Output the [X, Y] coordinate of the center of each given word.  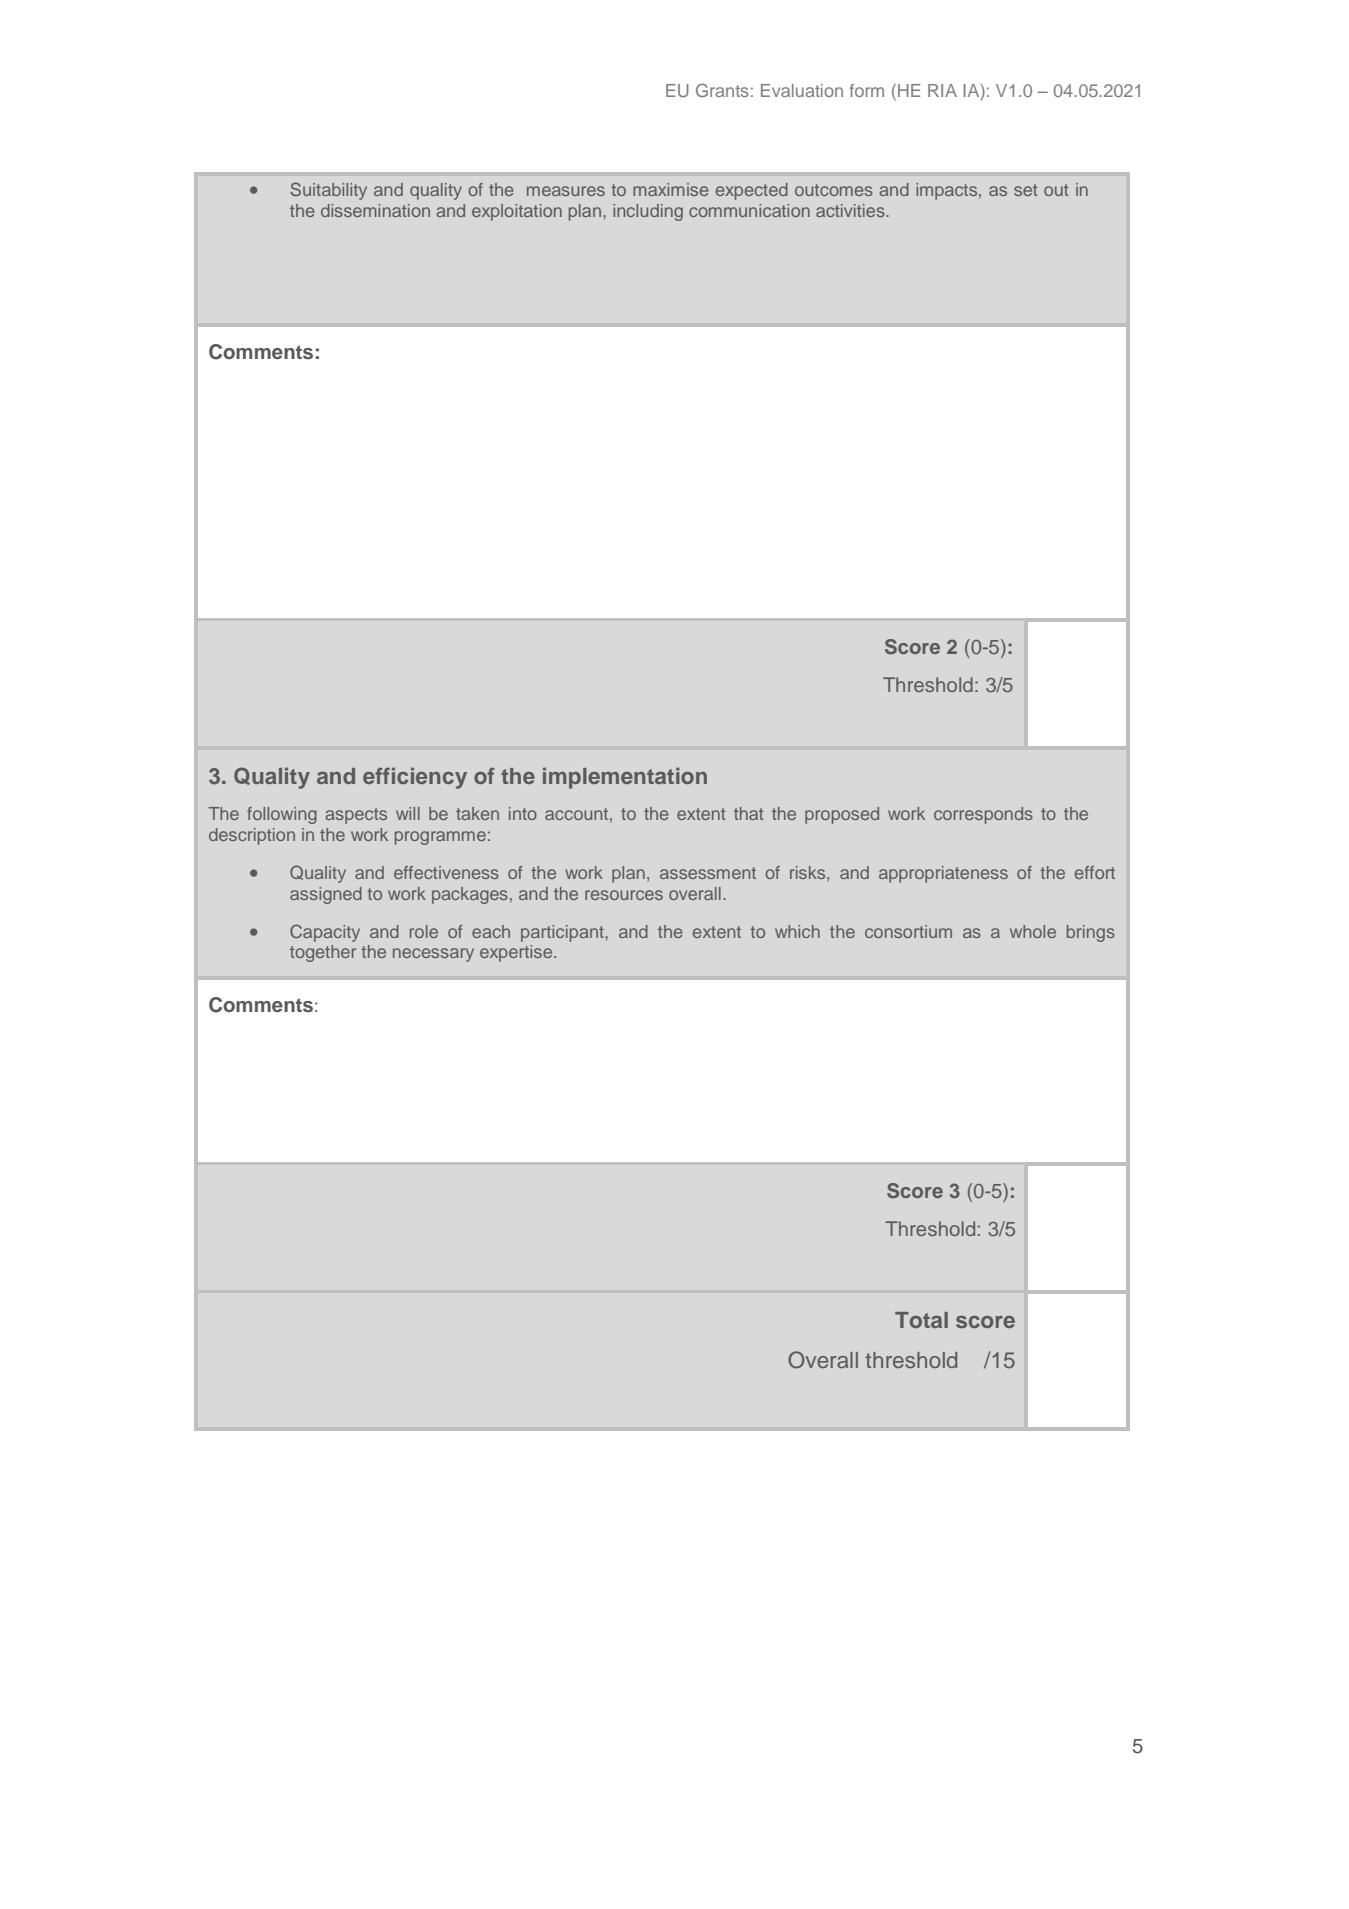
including [648, 212]
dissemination [375, 210]
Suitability [328, 191]
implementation [625, 778]
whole [1033, 931]
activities [851, 210]
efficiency [415, 778]
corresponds [983, 815]
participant [563, 933]
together [323, 953]
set [1026, 190]
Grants [722, 90]
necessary [433, 955]
